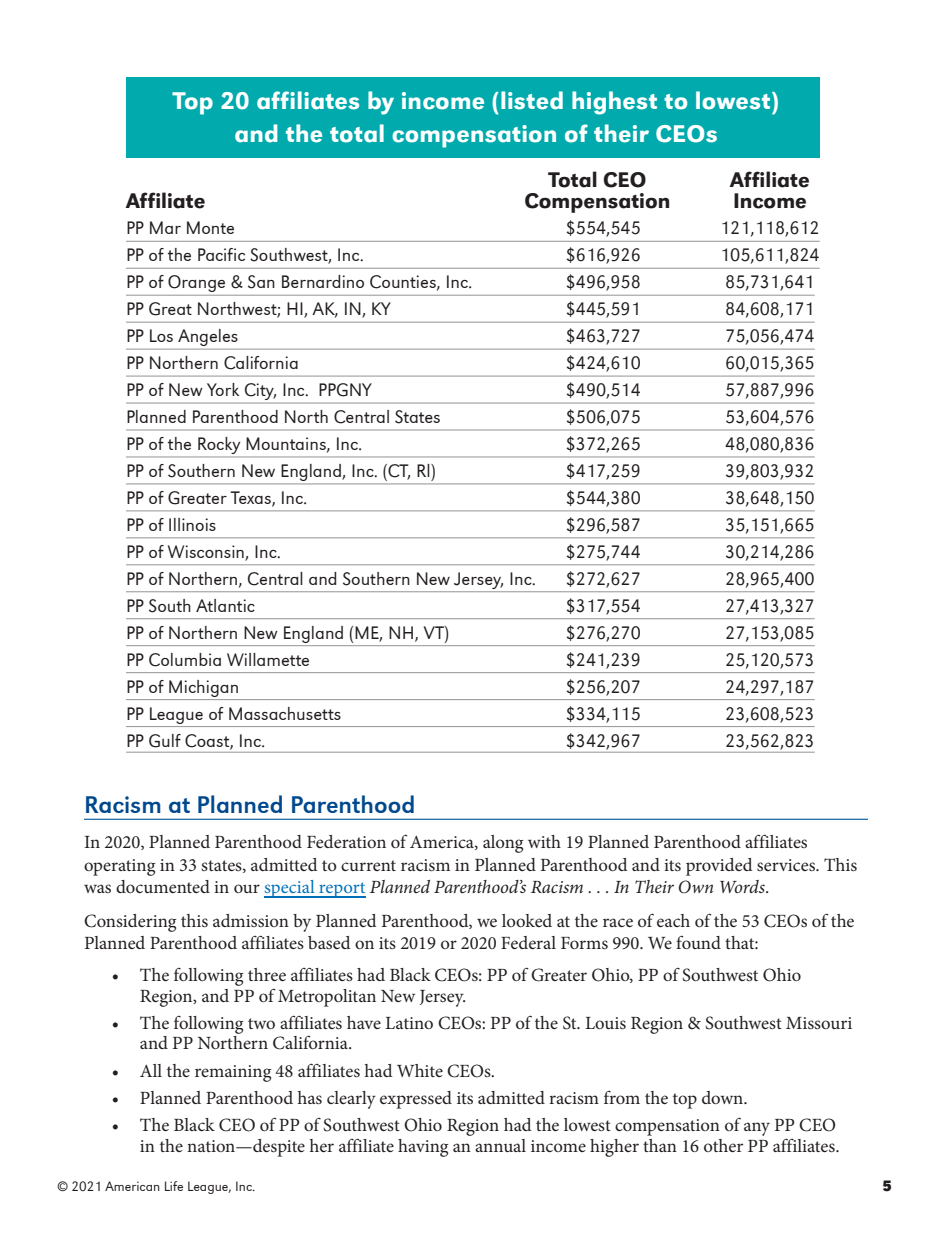 This document has width=952, height=1233. What do you see at coordinates (719, 867) in the document?
I see `provided` at bounding box center [719, 867].
